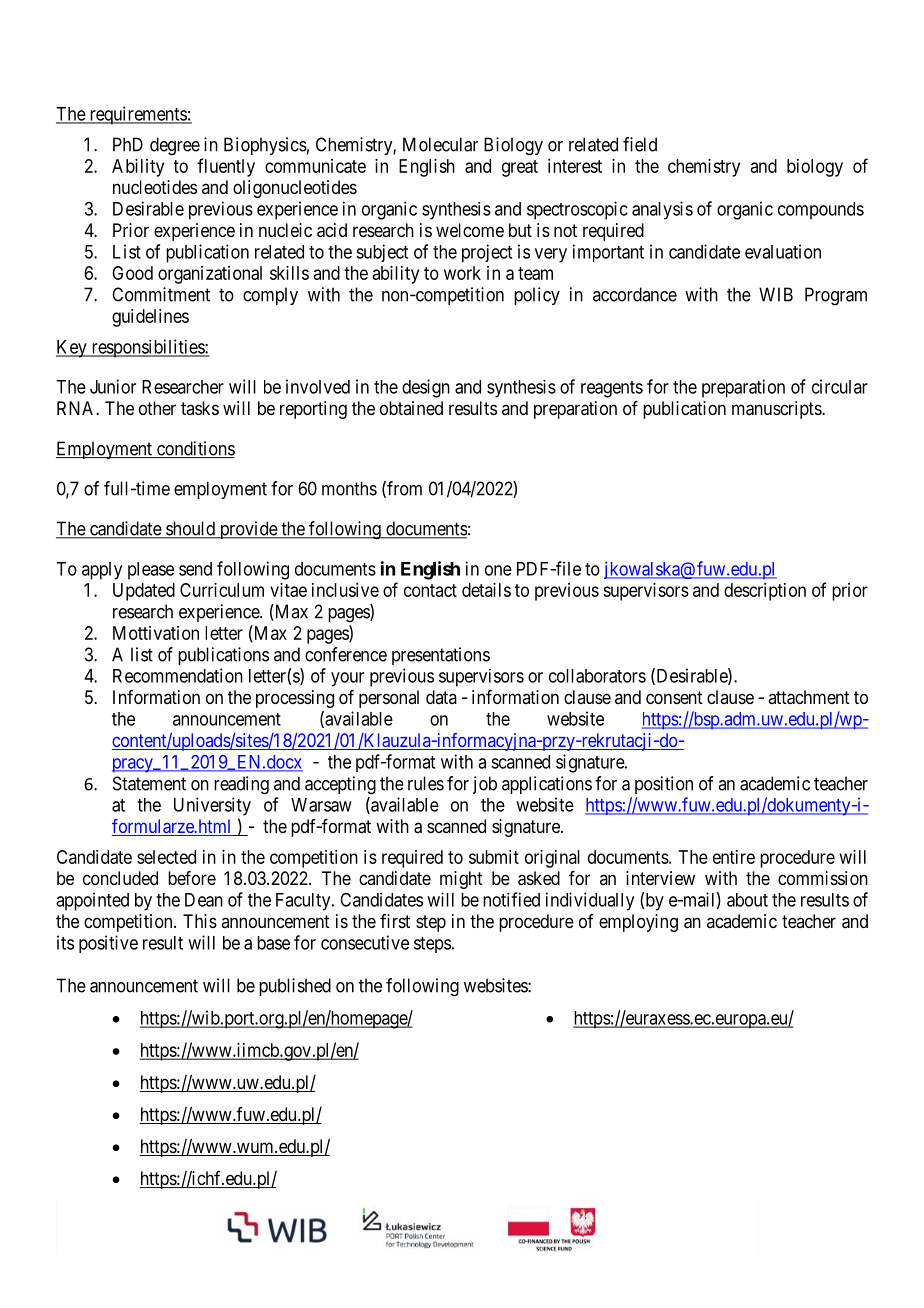 This screenshot has height=1308, width=924. What do you see at coordinates (640, 144) in the screenshot?
I see `field` at bounding box center [640, 144].
